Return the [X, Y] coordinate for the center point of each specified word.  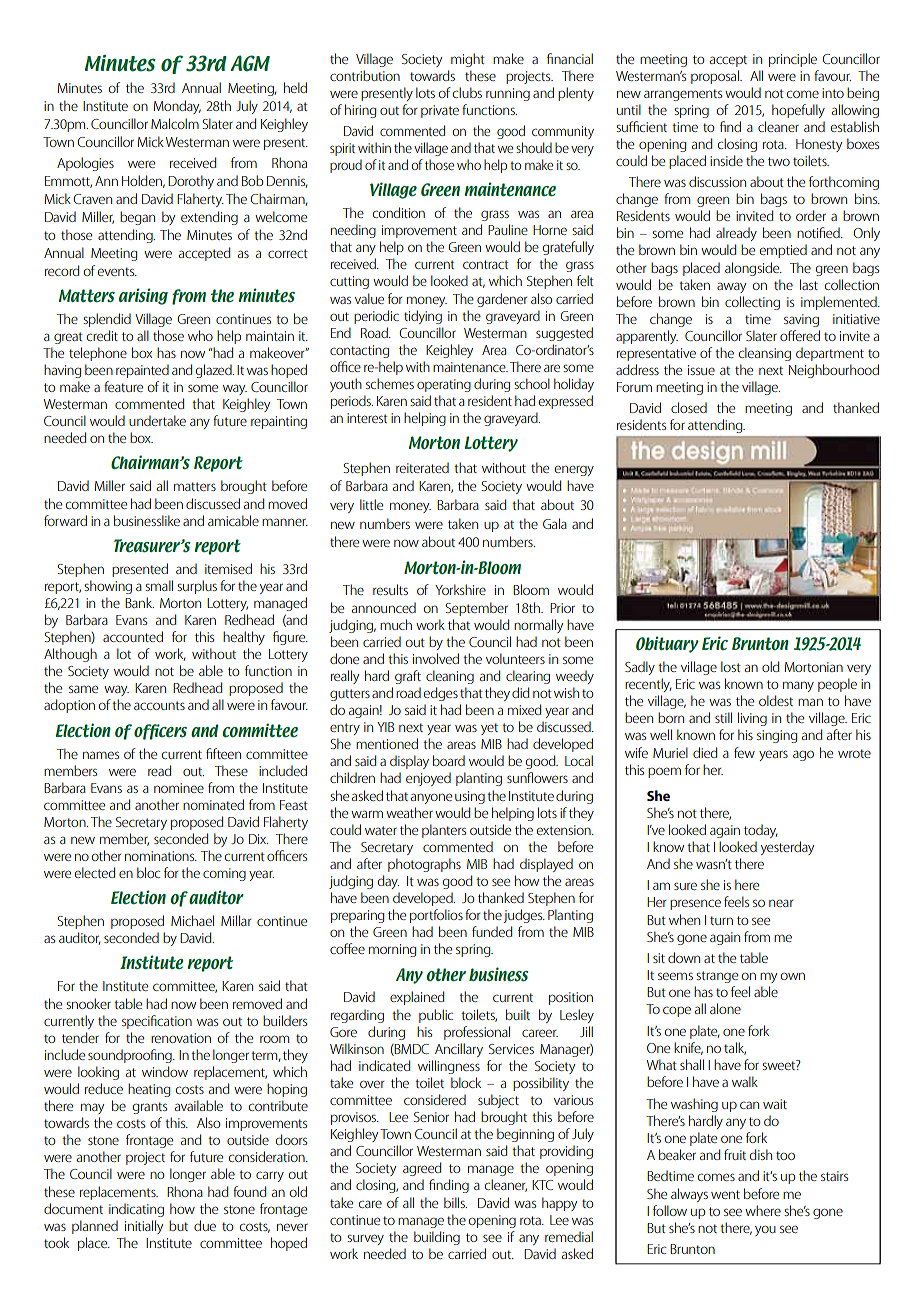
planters [444, 831]
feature [123, 386]
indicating [136, 1210]
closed [689, 407]
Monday [177, 107]
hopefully [798, 111]
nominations [161, 856]
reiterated [422, 468]
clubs [467, 92]
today [761, 831]
